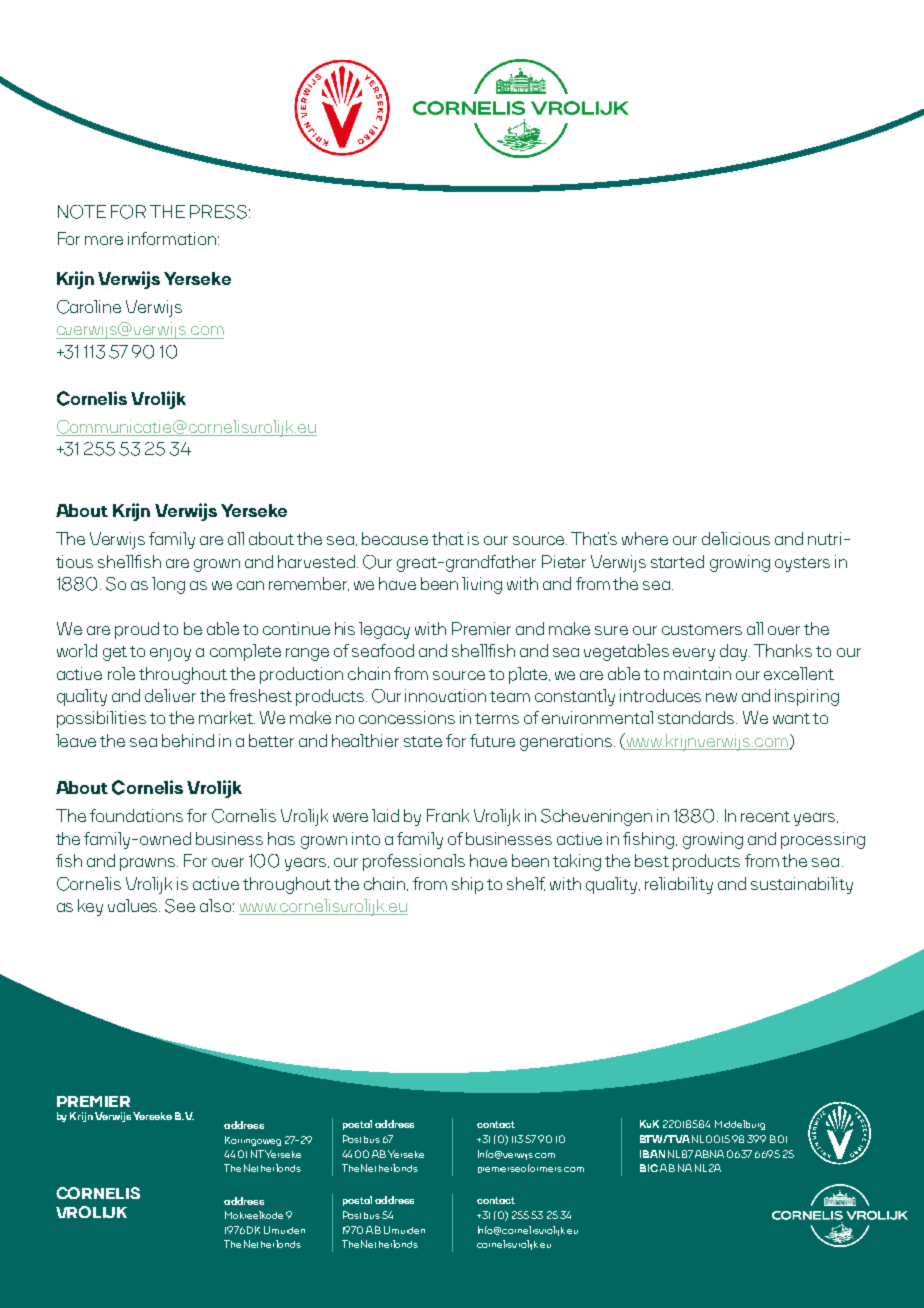  Describe the element at coordinates (180, 906) in the page. I see `See` at that location.
